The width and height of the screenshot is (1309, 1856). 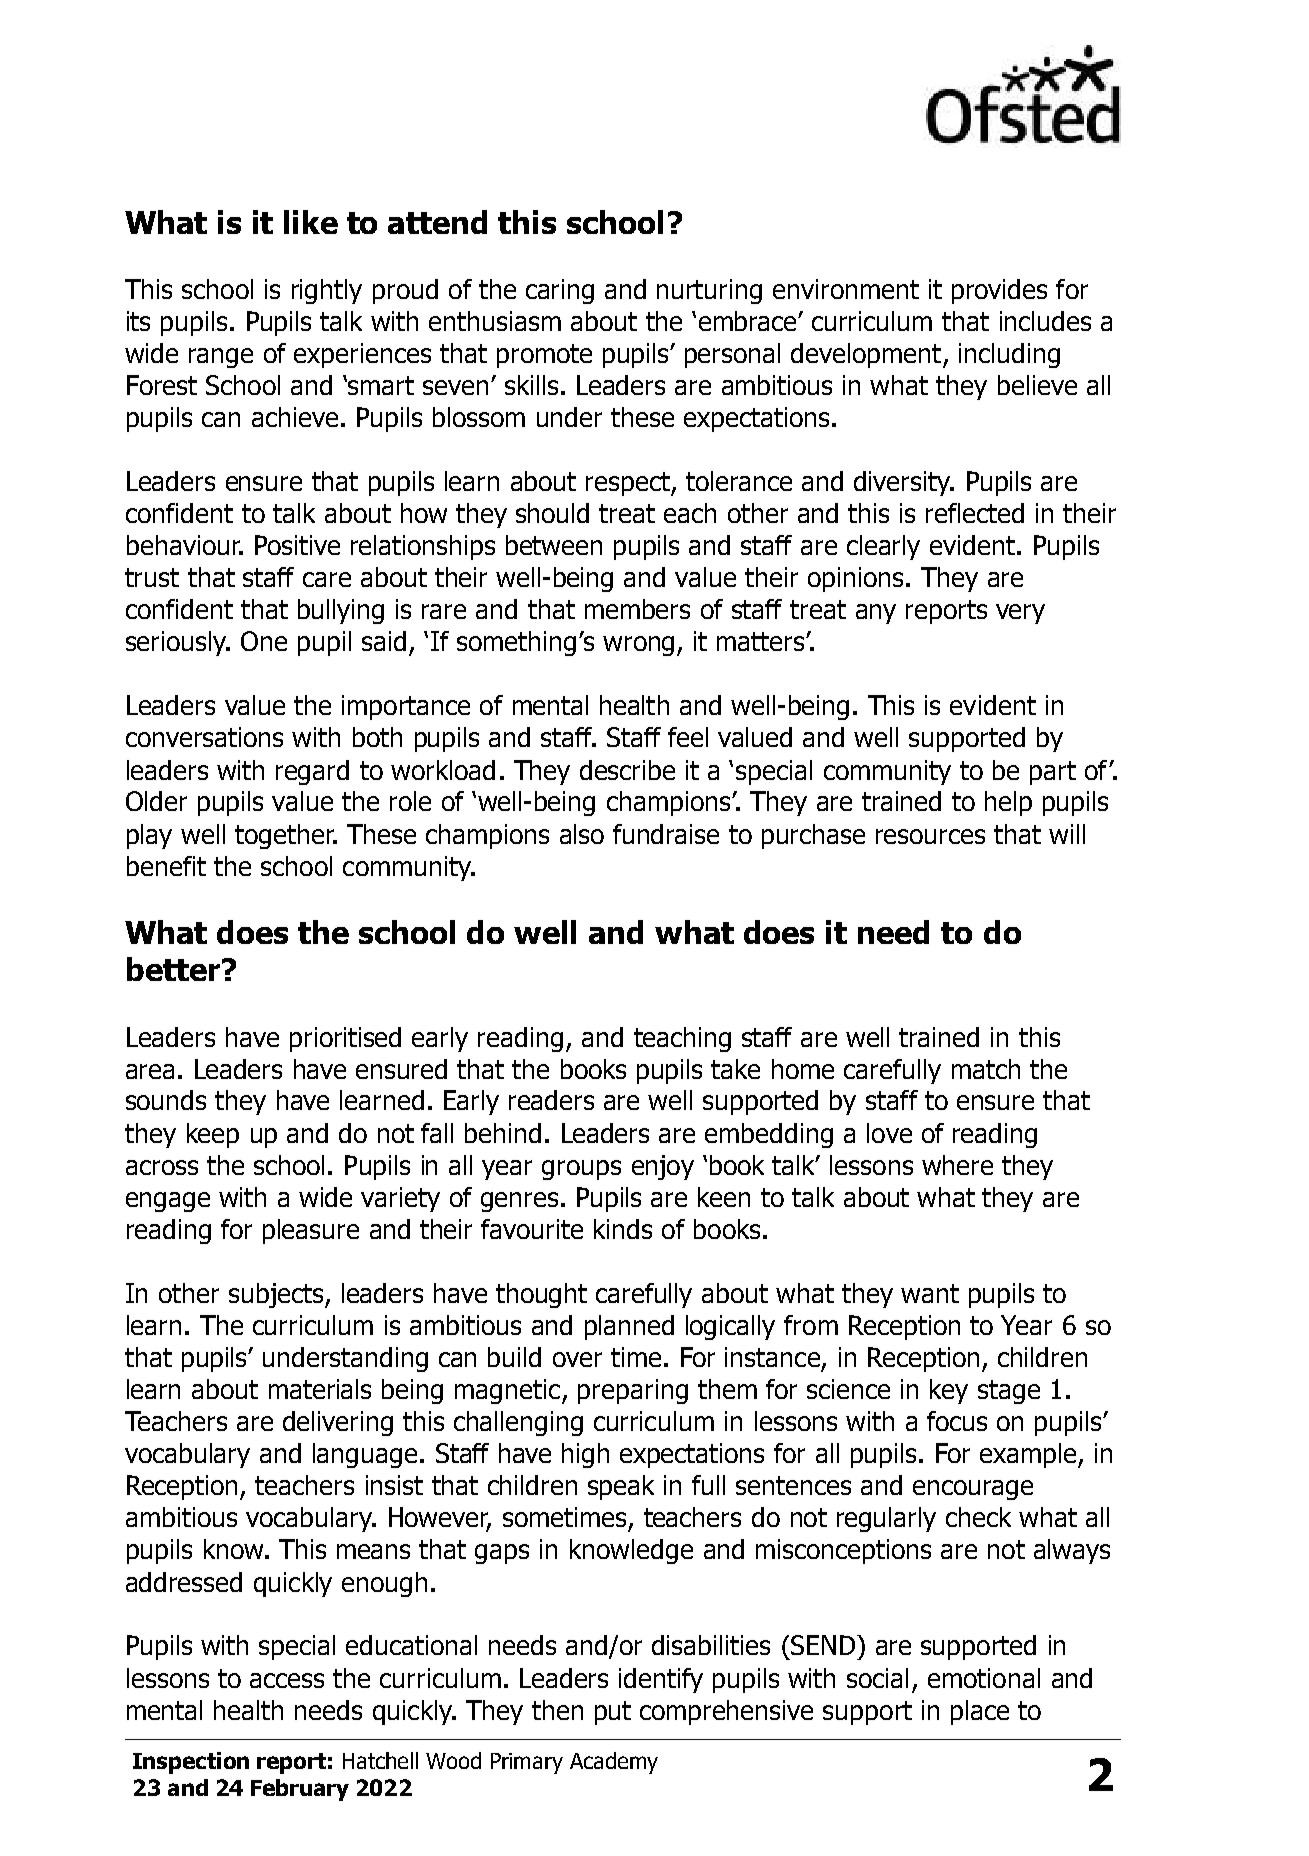 What do you see at coordinates (614, 1763) in the screenshot?
I see `Academy` at bounding box center [614, 1763].
